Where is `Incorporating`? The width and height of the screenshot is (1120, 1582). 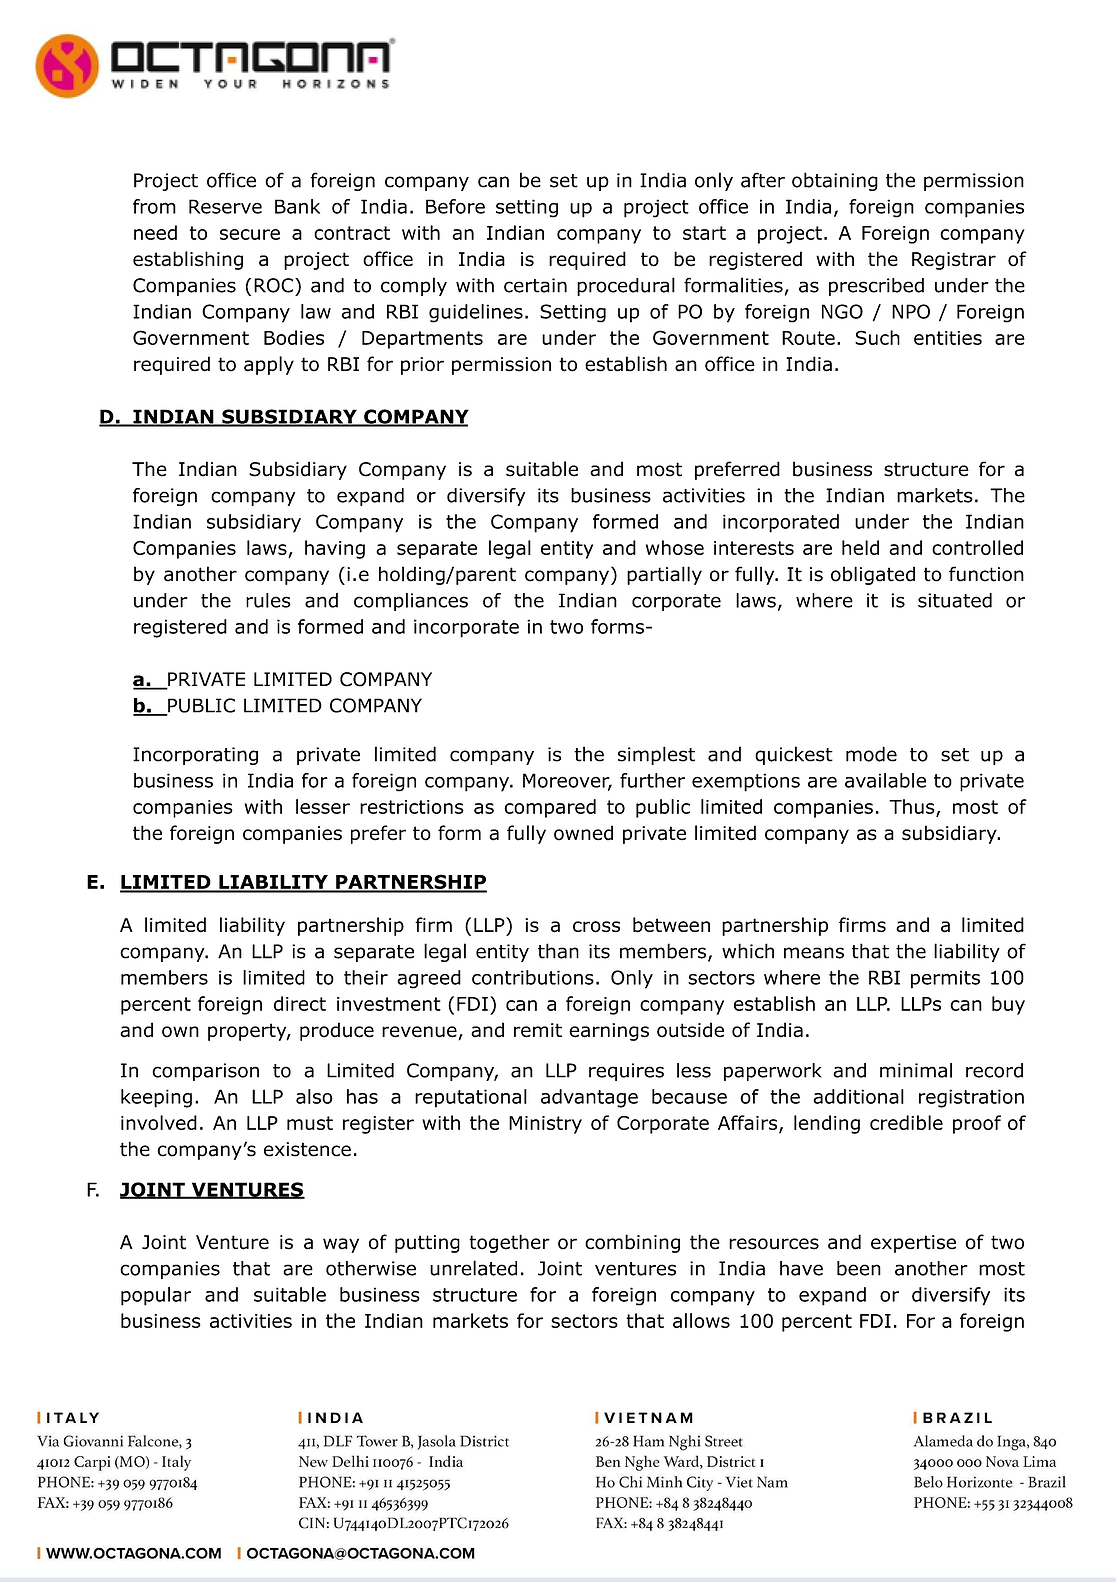
Incorporating is located at coordinates (195, 756).
